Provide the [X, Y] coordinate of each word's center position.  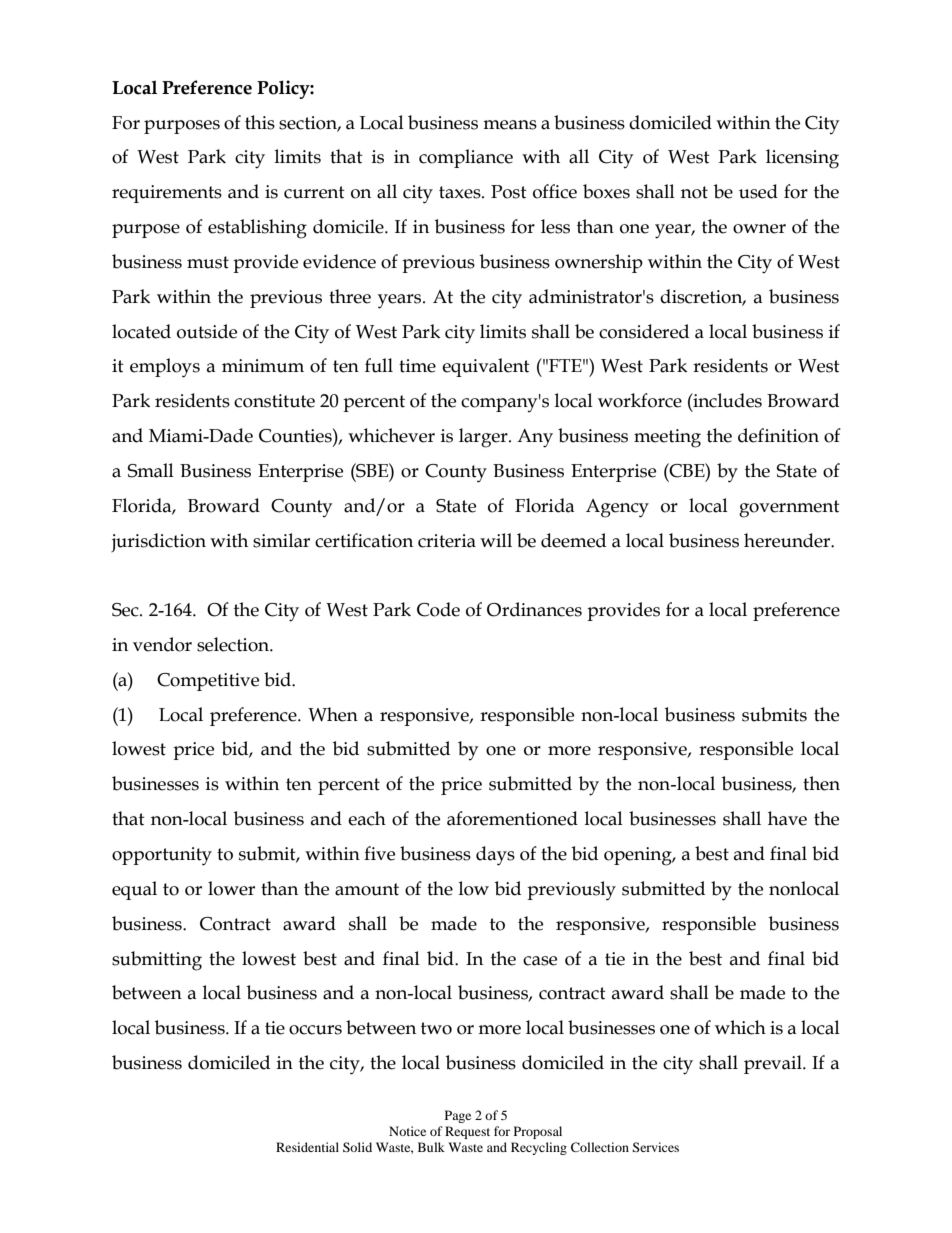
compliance [466, 158]
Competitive [208, 682]
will [496, 540]
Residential [307, 1147]
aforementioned [512, 818]
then [821, 783]
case [540, 961]
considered [644, 331]
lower [231, 888]
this [260, 122]
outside [207, 331]
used [758, 191]
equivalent [486, 367]
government [789, 509]
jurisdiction [158, 542]
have [787, 818]
